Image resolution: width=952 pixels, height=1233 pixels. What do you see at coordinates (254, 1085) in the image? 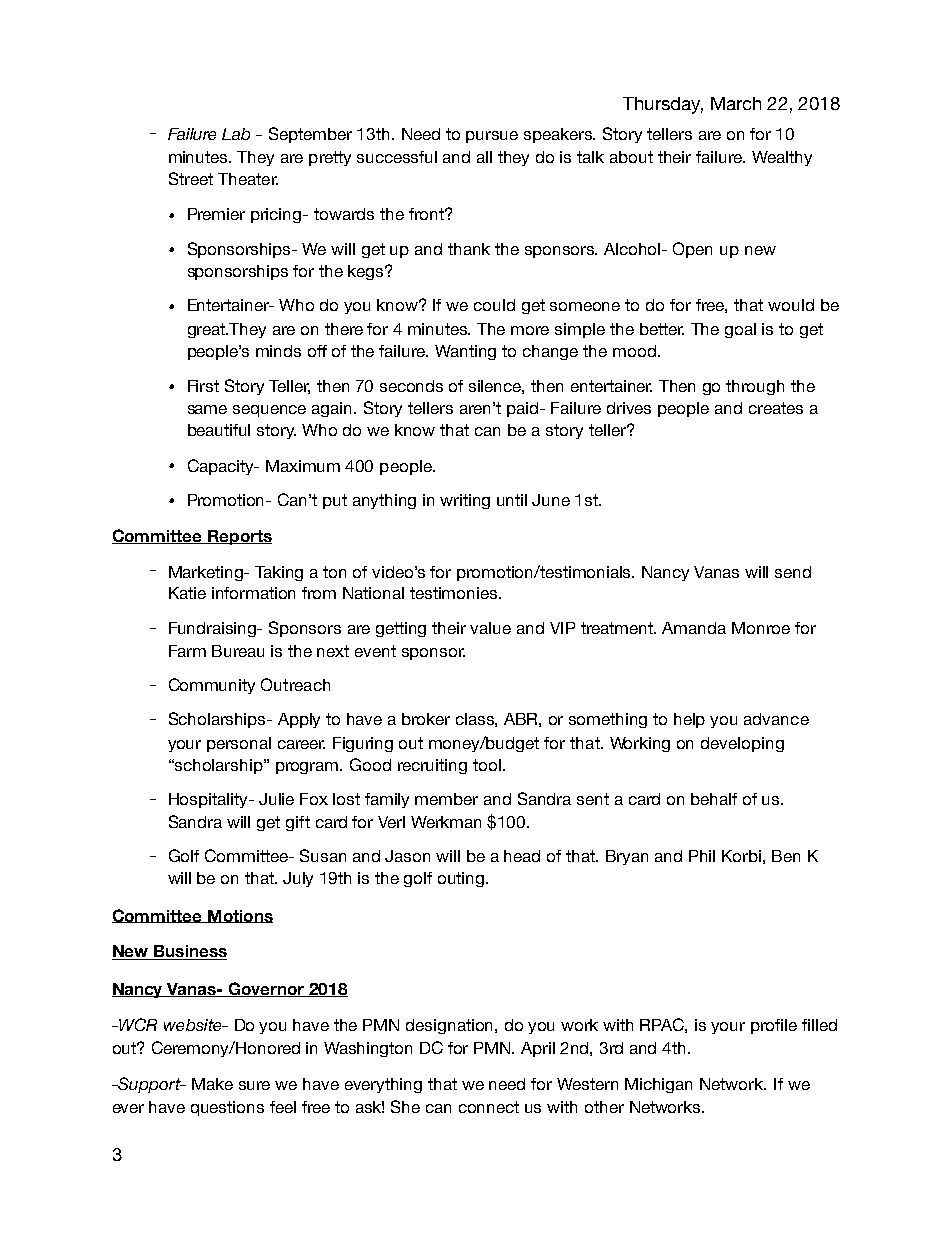
I see `sure` at bounding box center [254, 1085].
